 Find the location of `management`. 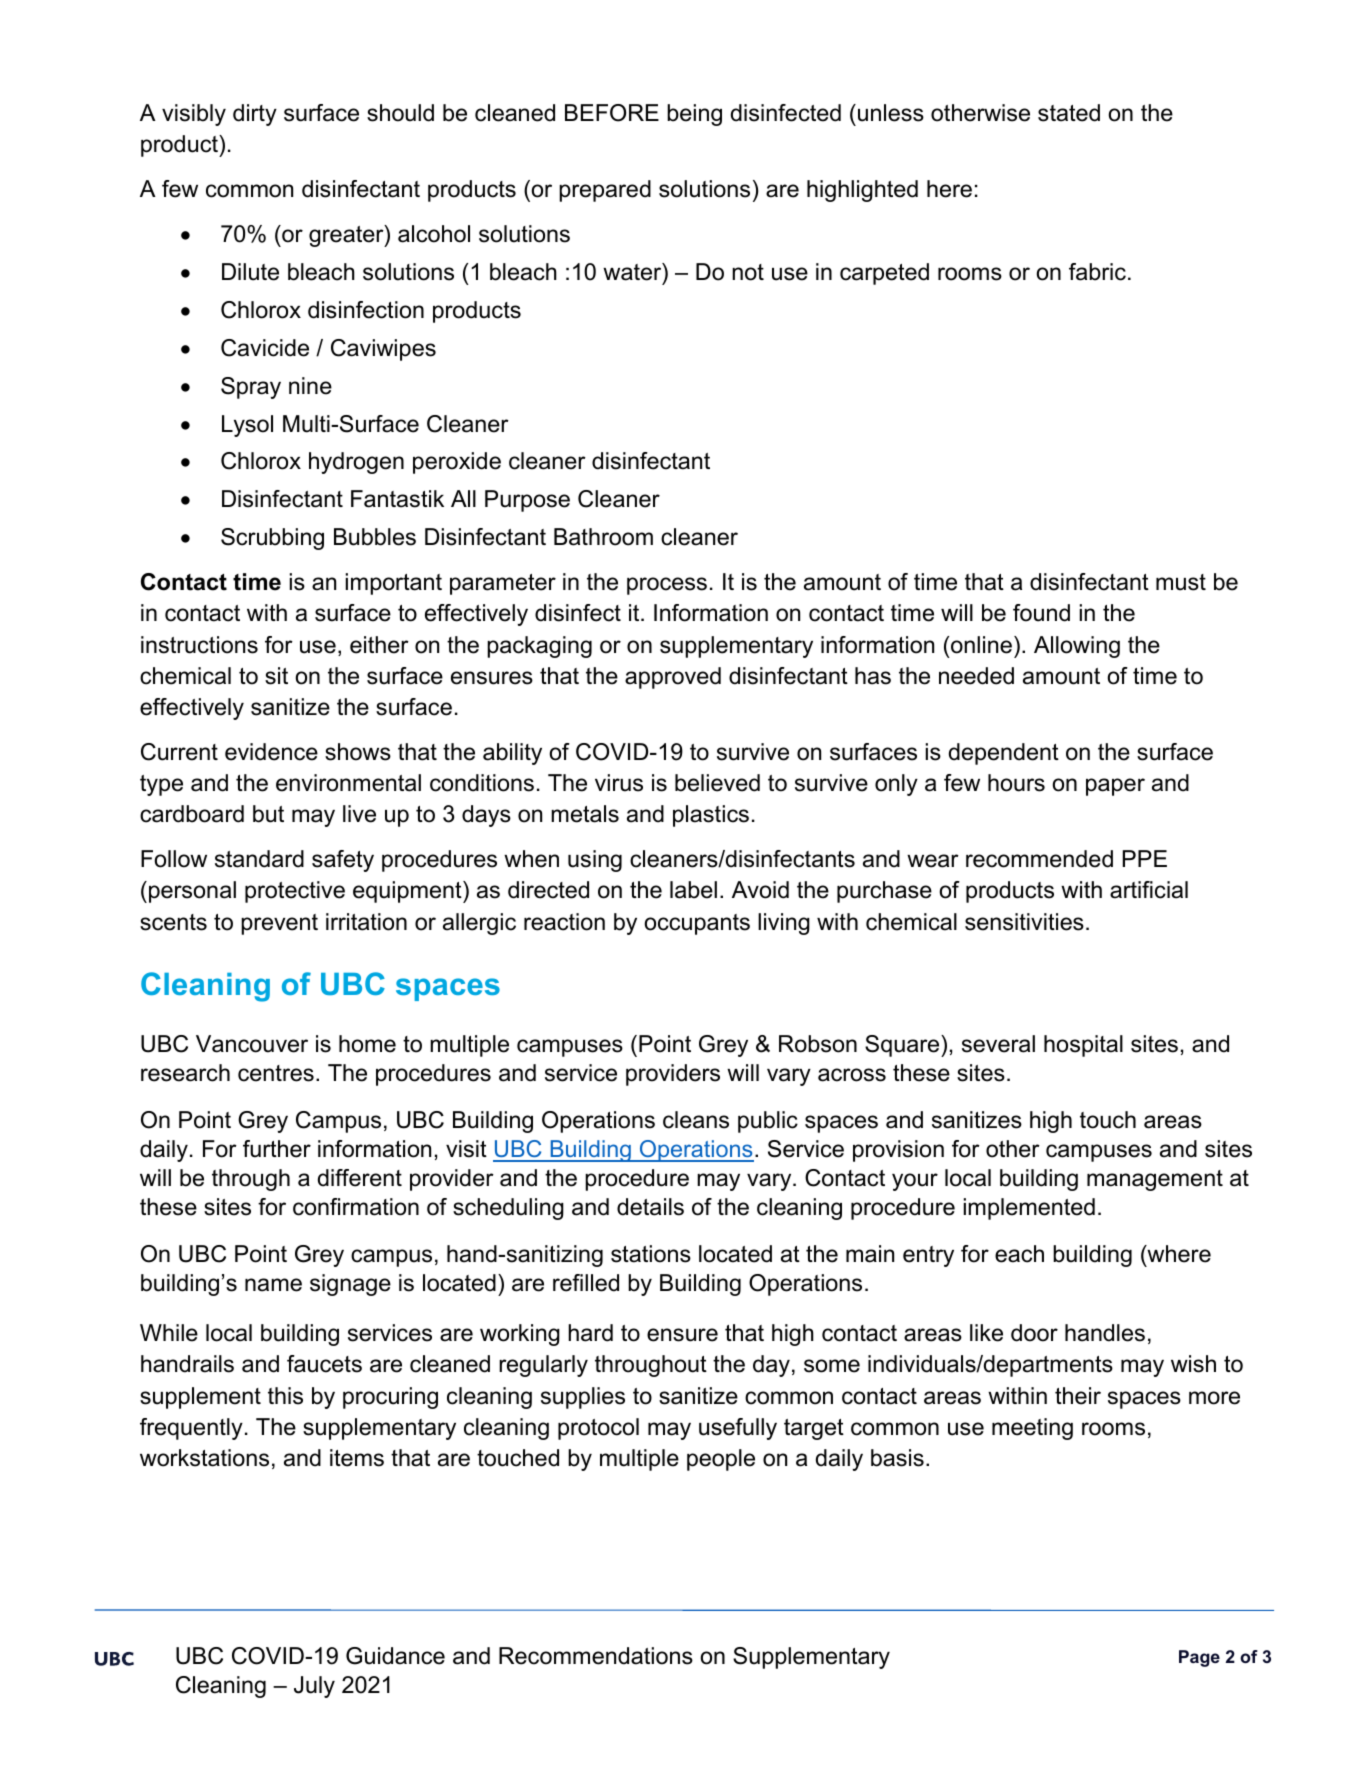

management is located at coordinates (1155, 1180).
